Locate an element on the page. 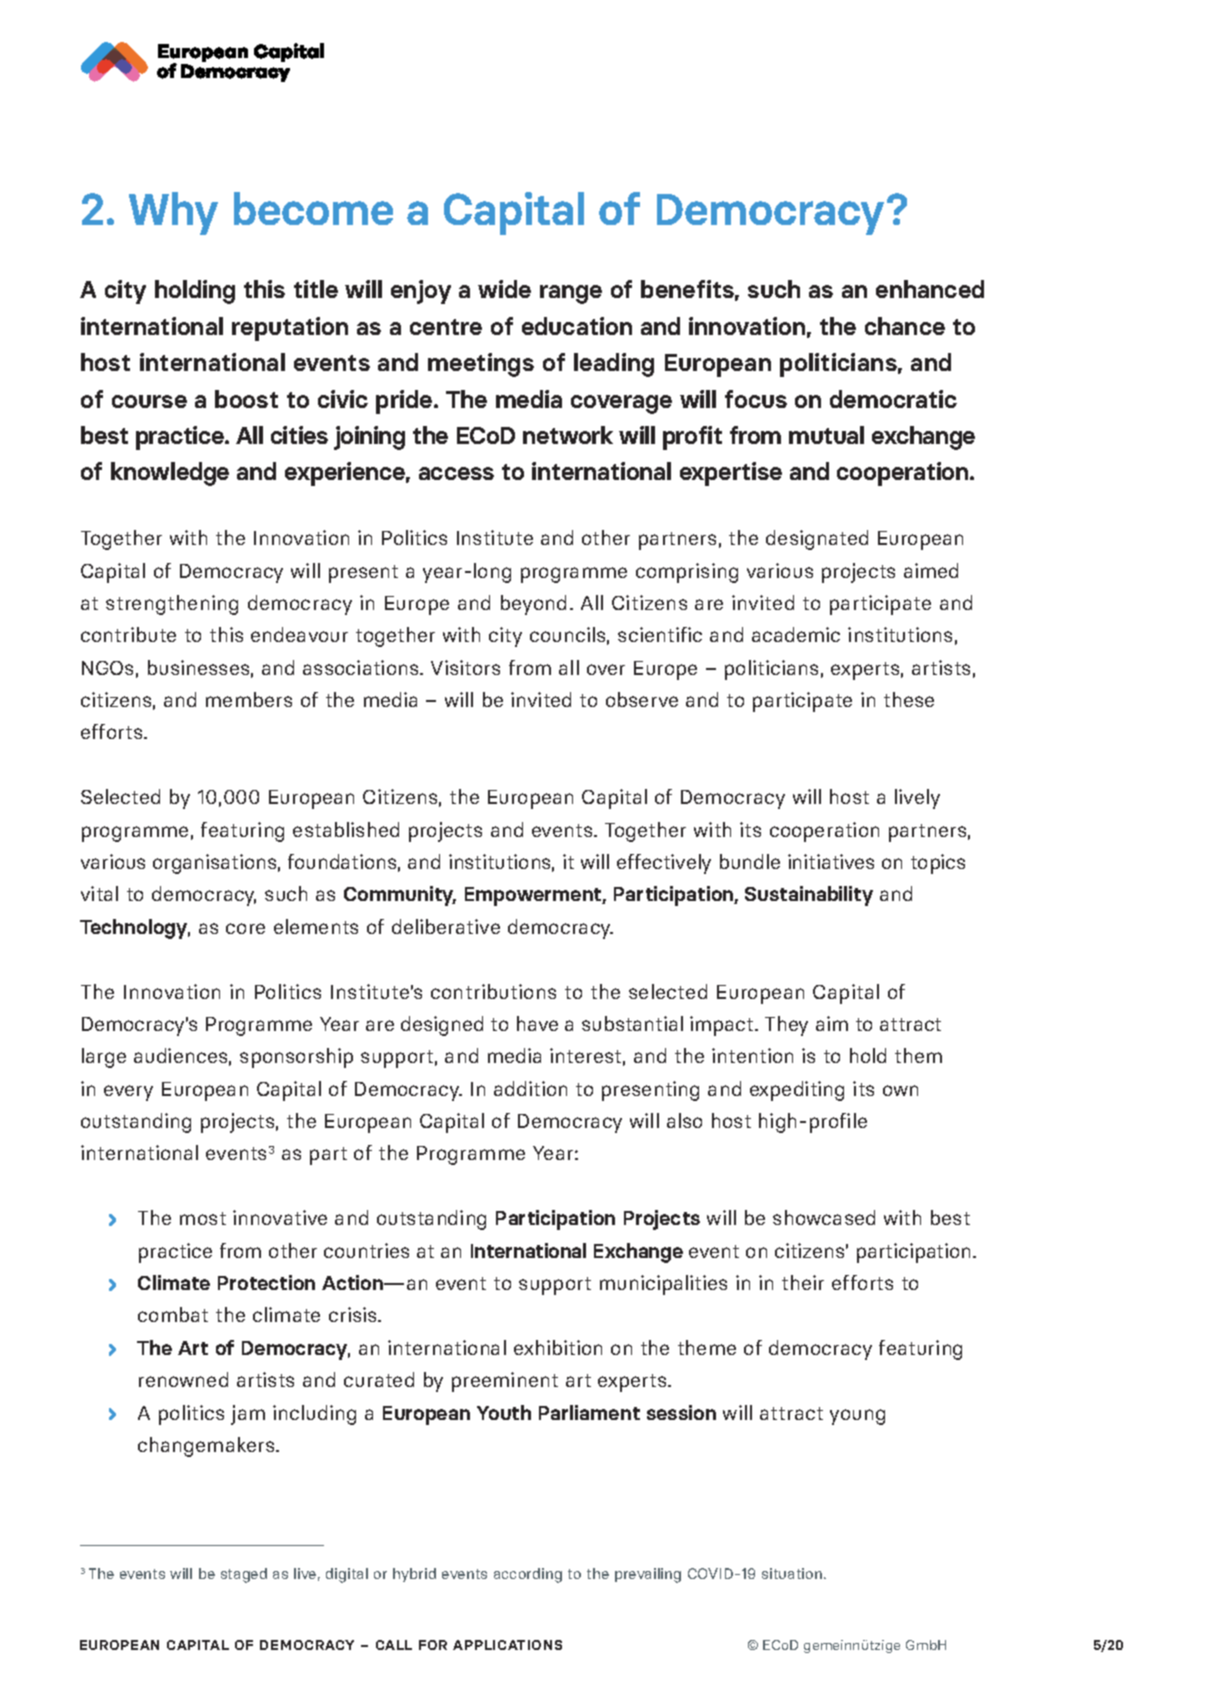  according is located at coordinates (528, 1575).
